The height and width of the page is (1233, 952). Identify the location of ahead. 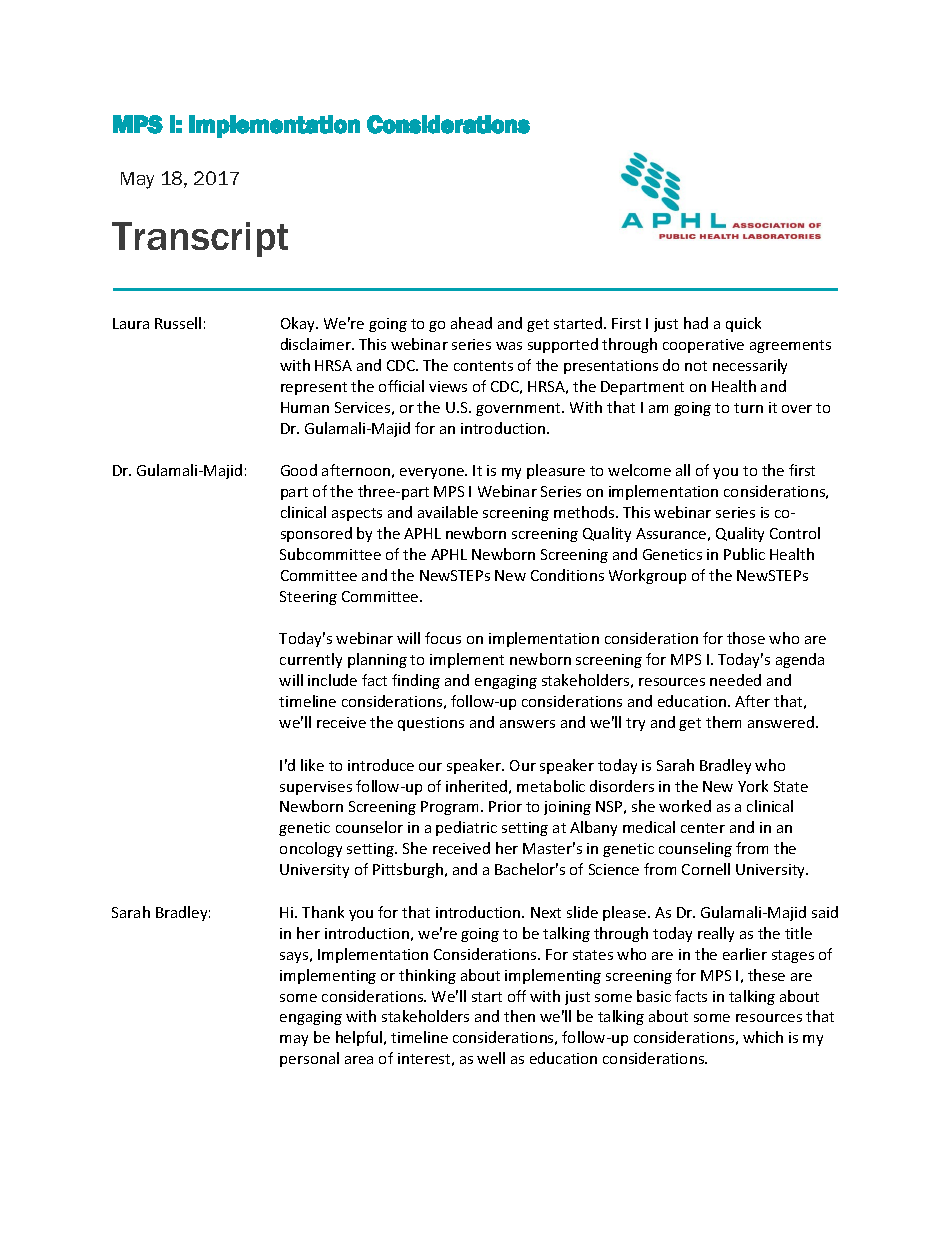
(471, 323).
